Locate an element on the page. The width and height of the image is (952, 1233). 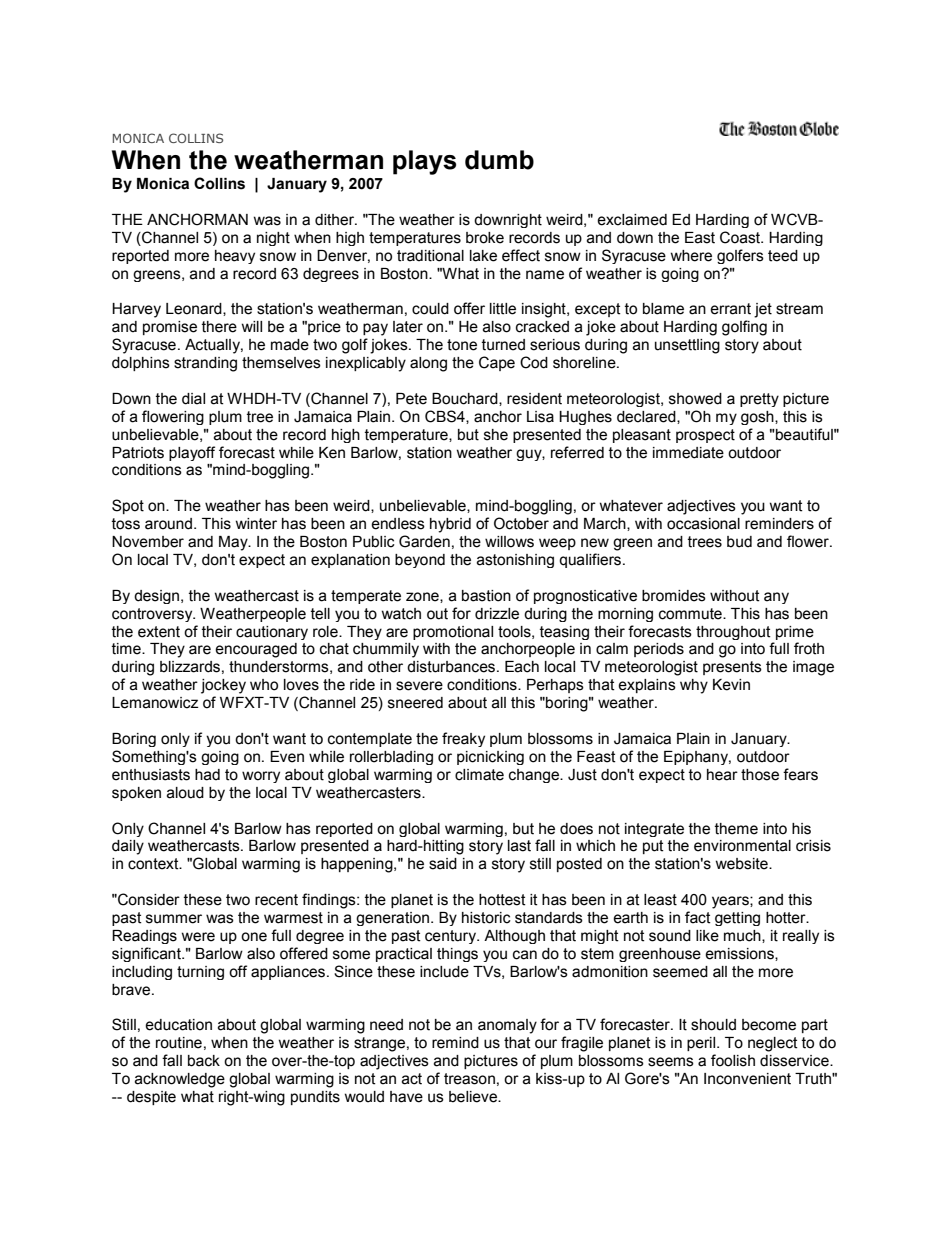
throughout is located at coordinates (733, 633).
